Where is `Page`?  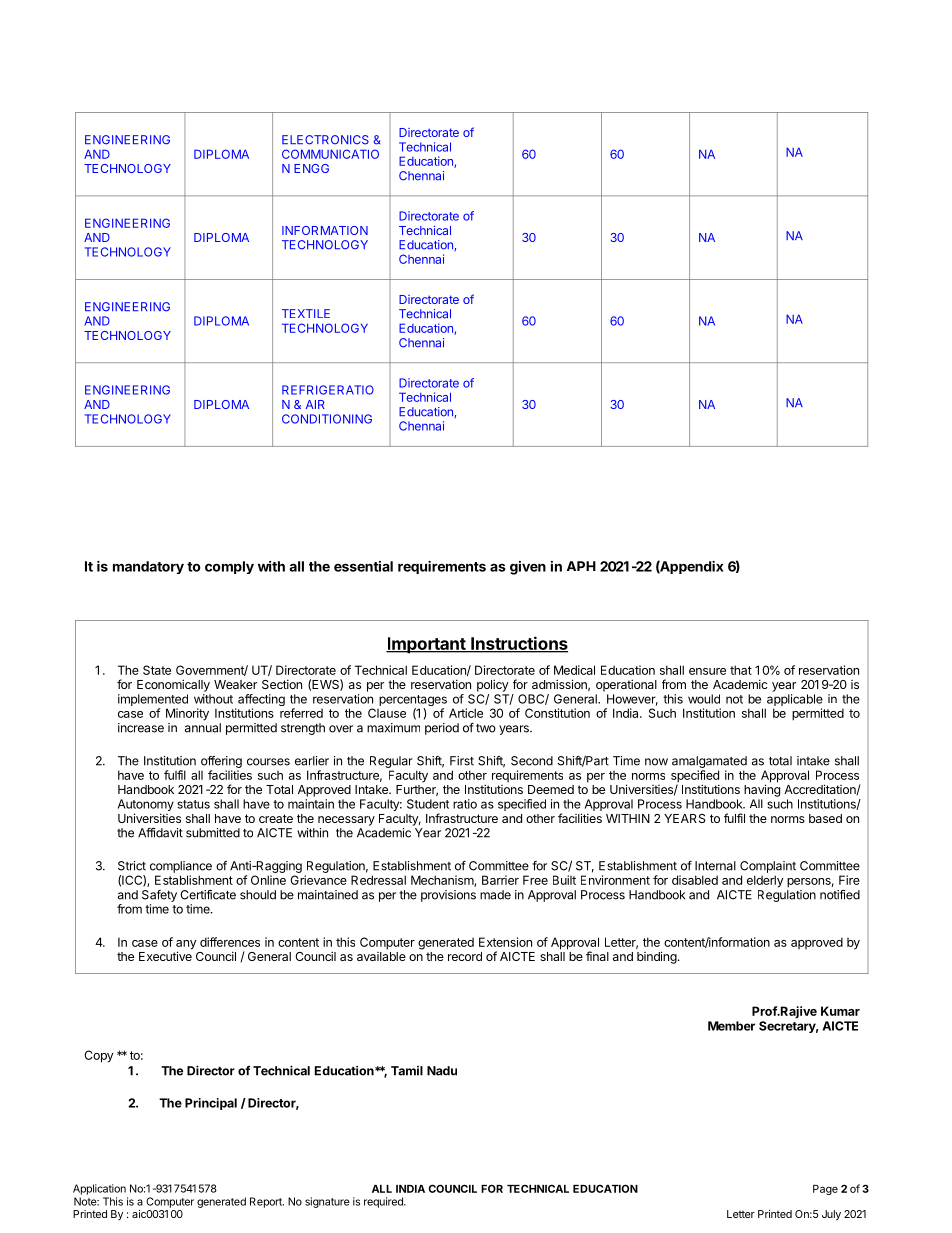 Page is located at coordinates (825, 1190).
